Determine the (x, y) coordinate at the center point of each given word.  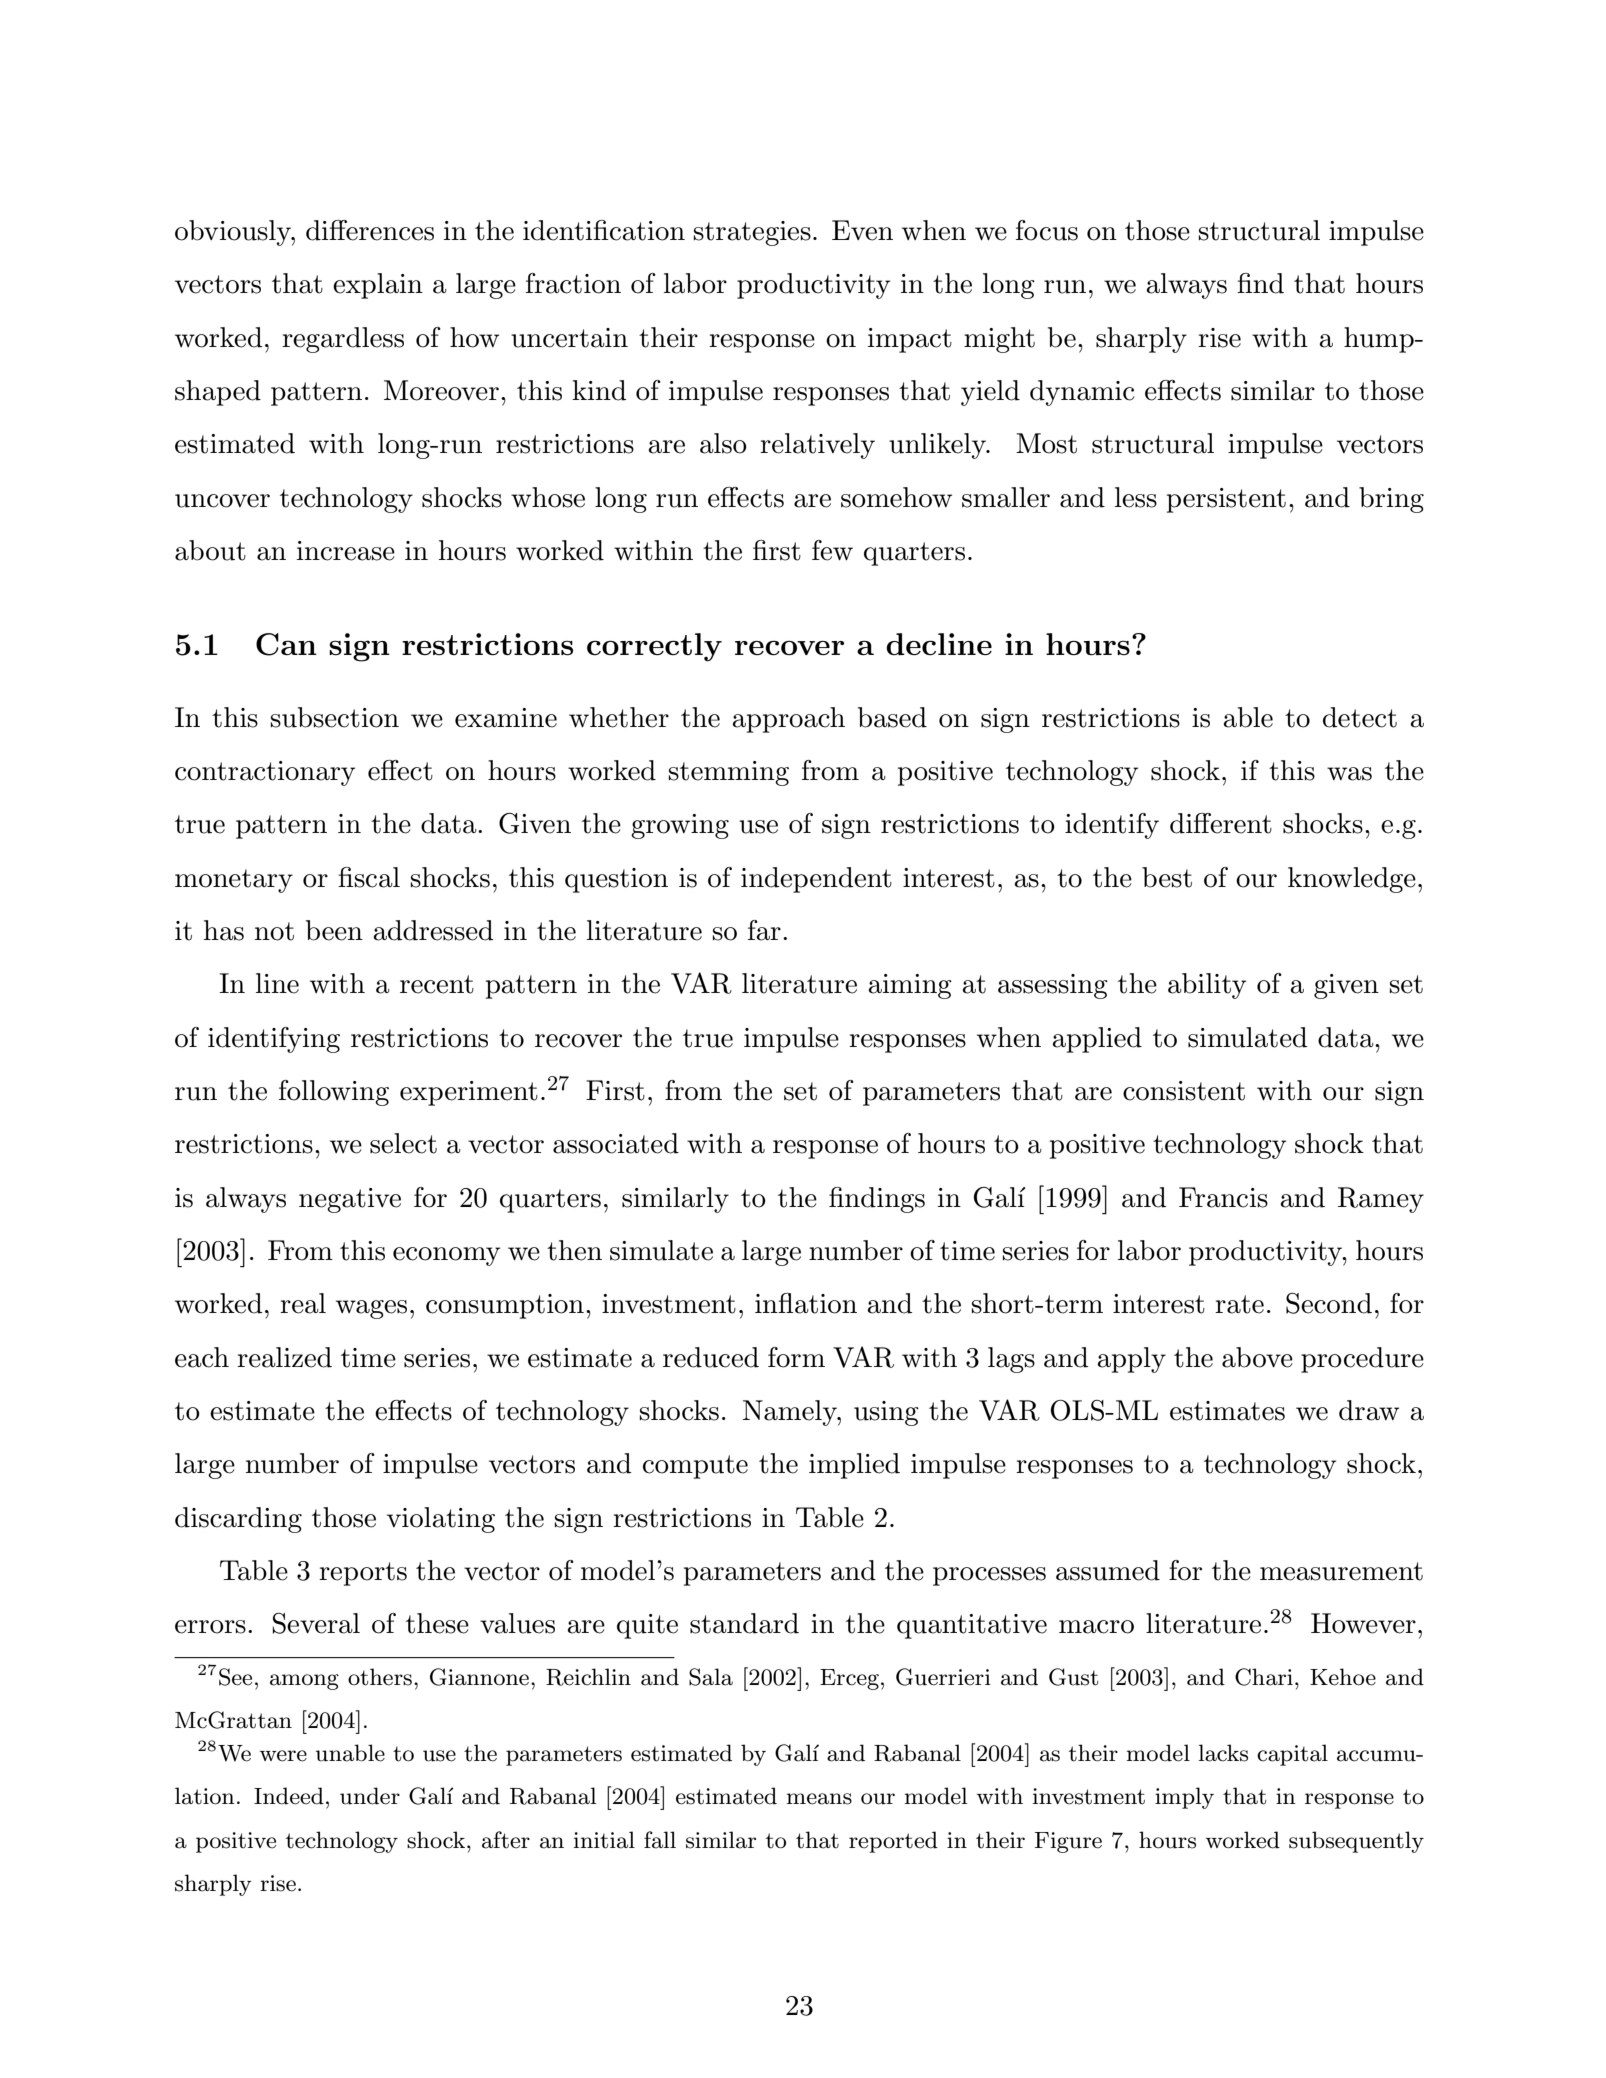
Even (862, 230)
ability (1207, 986)
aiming (910, 986)
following (334, 1093)
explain (378, 286)
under (370, 1796)
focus (1047, 230)
